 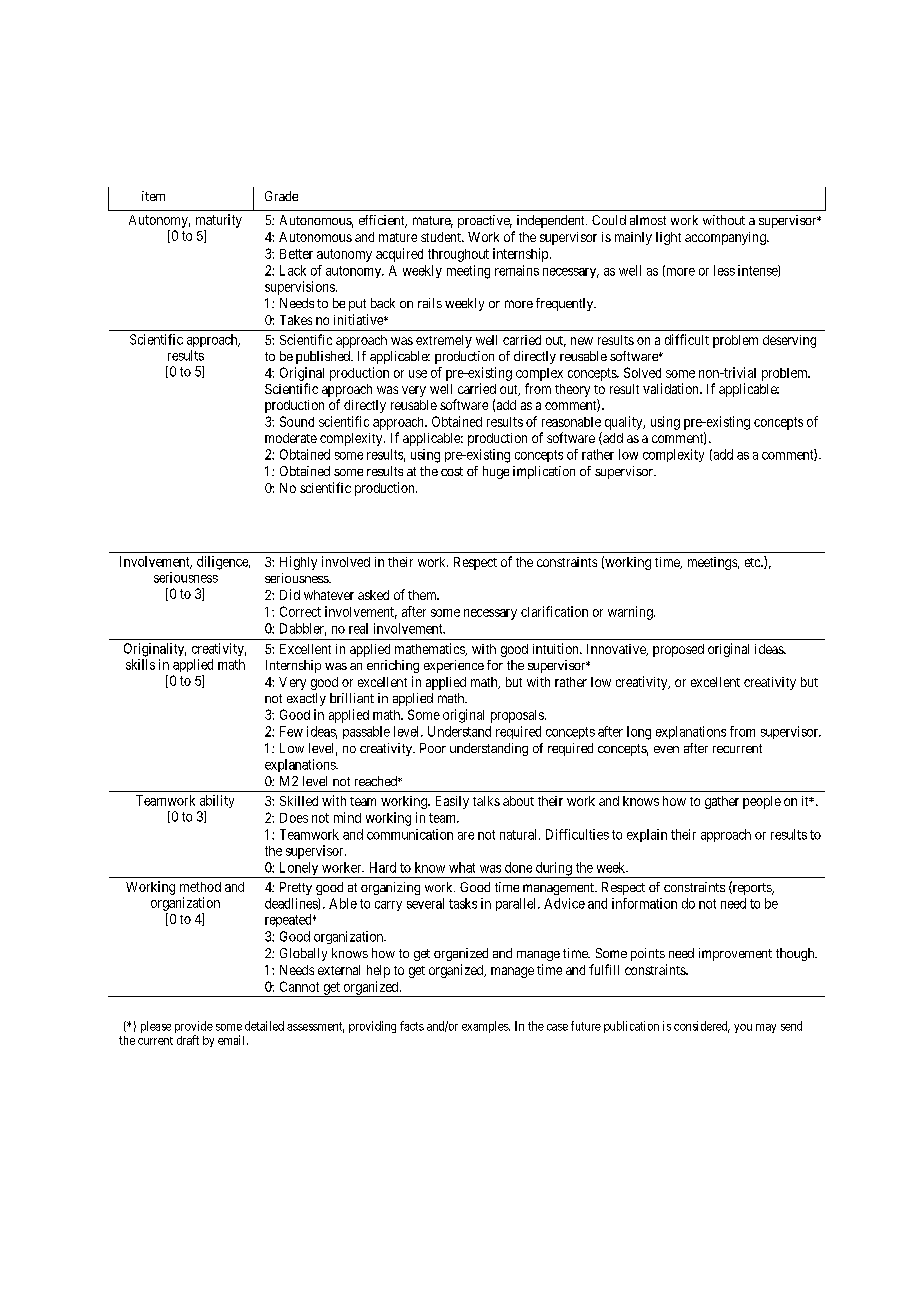 I want to click on student, so click(x=442, y=237).
